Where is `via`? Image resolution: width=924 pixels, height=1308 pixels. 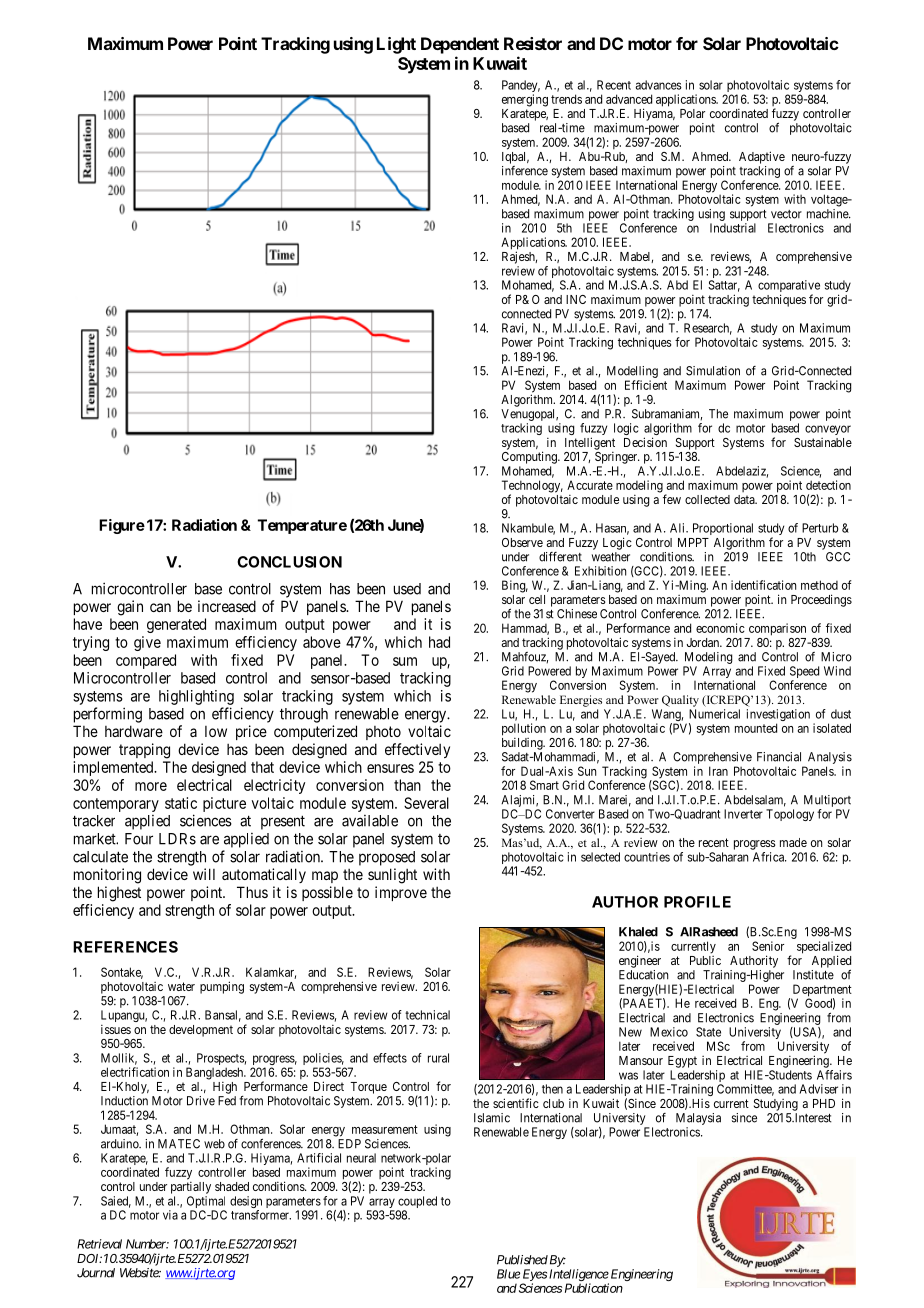
via is located at coordinates (170, 1215).
